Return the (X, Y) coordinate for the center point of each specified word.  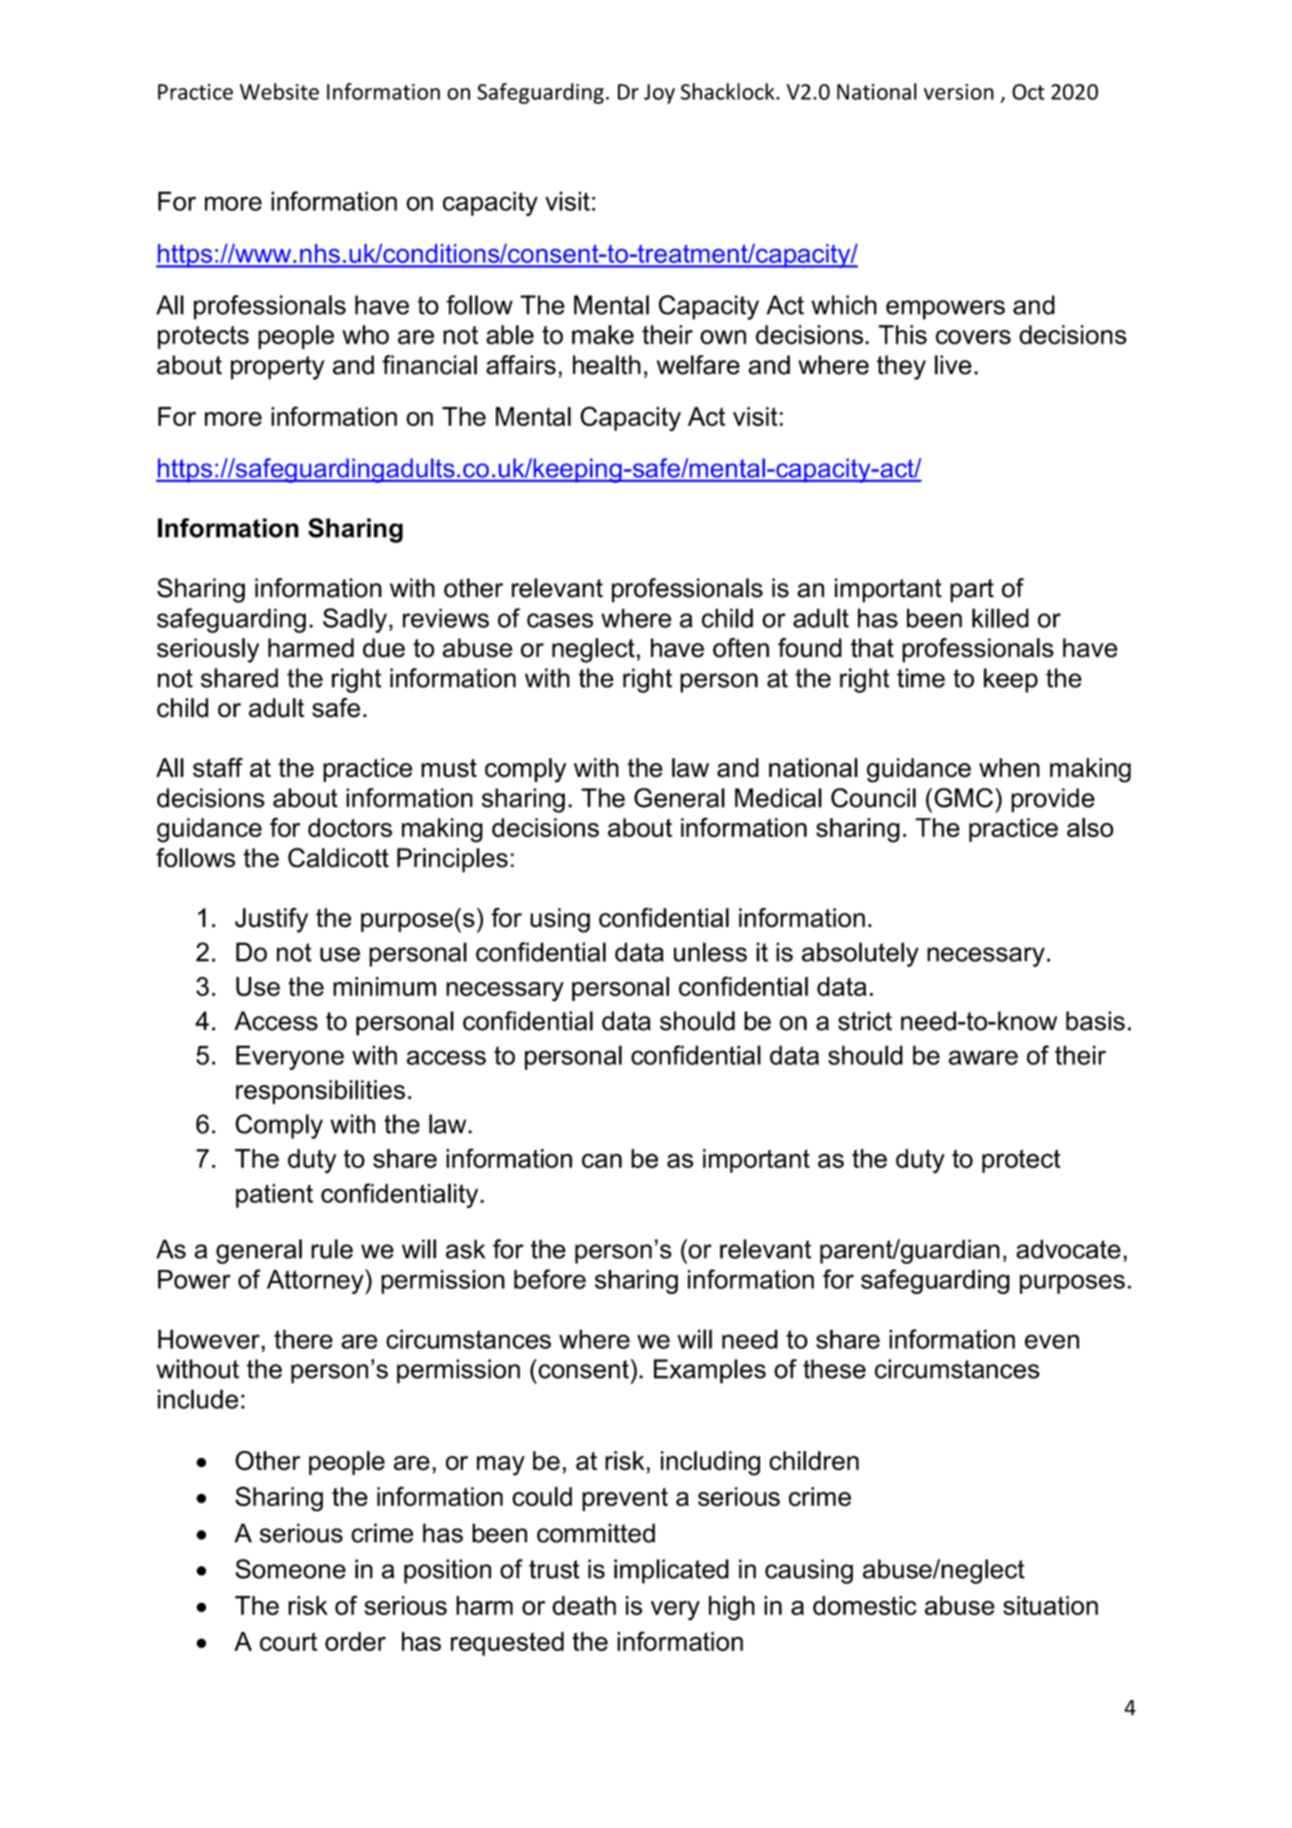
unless (710, 952)
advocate (1068, 1249)
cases (560, 620)
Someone (290, 1569)
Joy (659, 94)
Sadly (355, 620)
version (959, 92)
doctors (350, 827)
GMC (963, 798)
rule (332, 1249)
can (602, 1160)
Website (279, 91)
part (972, 591)
